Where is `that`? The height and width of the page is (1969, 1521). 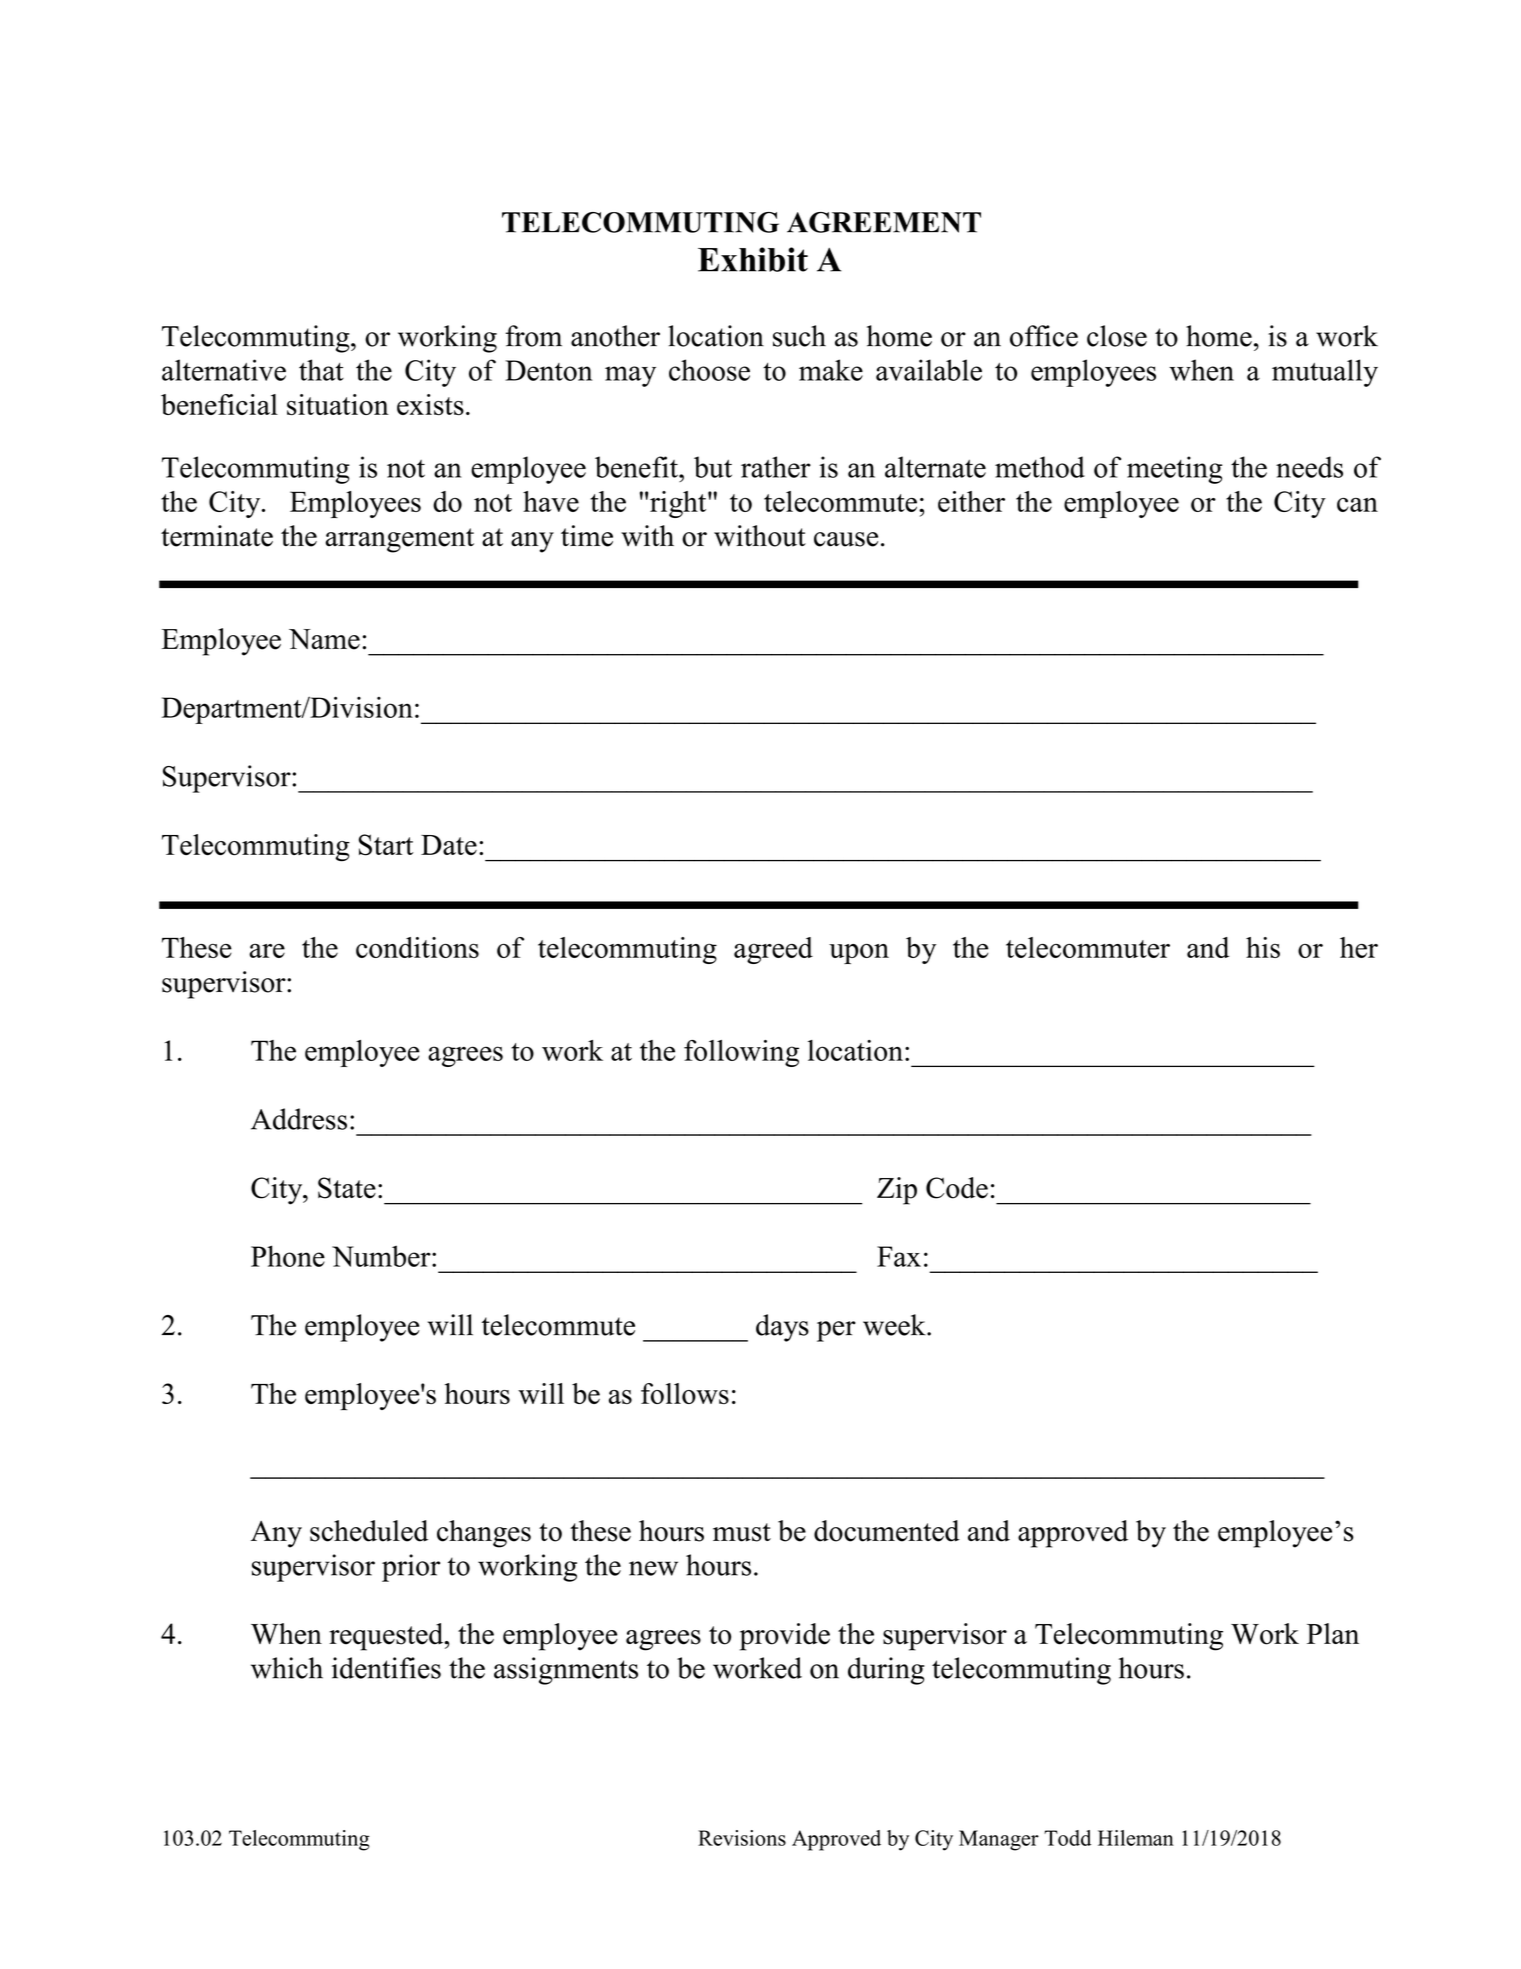 that is located at coordinates (321, 370).
